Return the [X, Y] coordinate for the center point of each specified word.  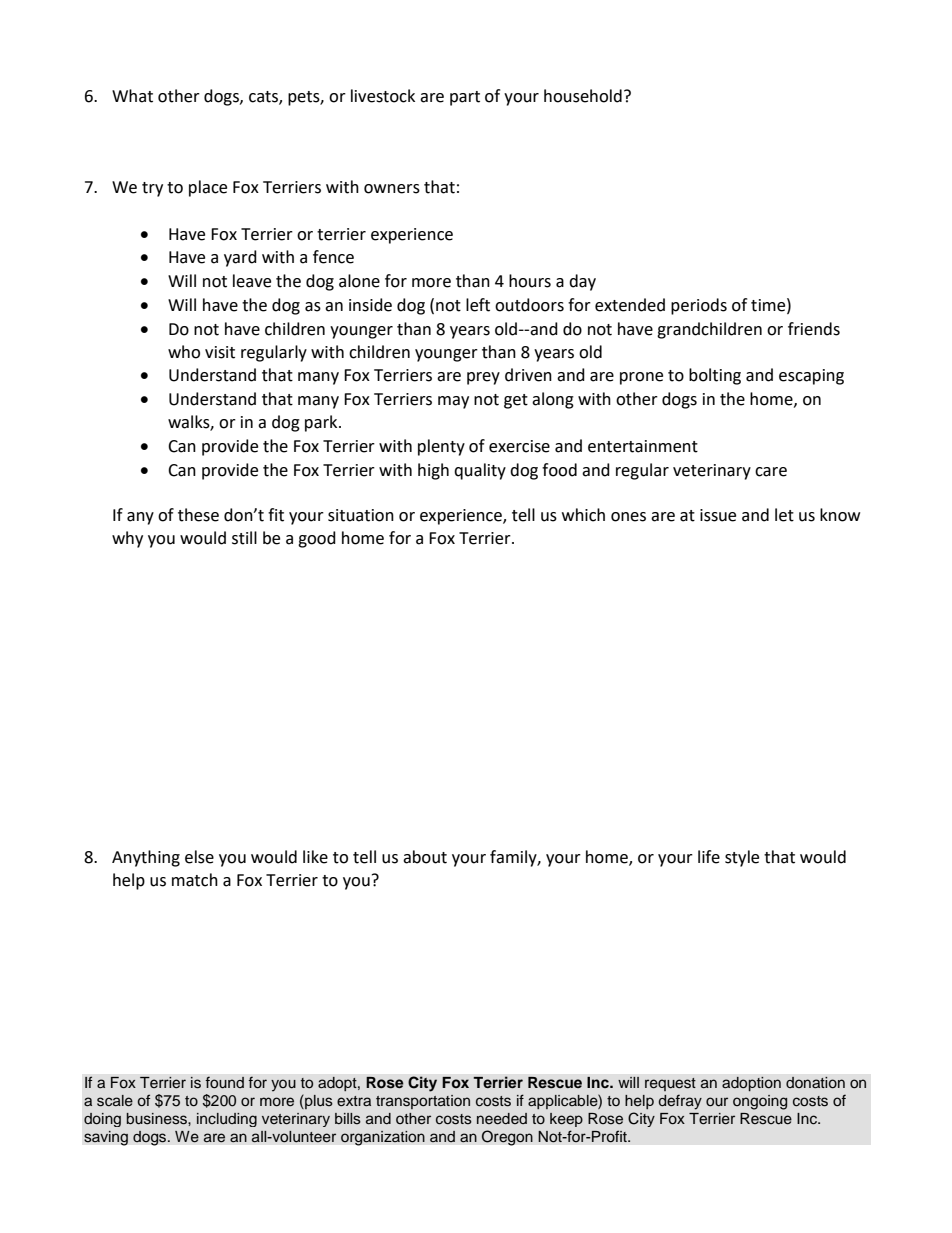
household [583, 96]
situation [361, 515]
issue [718, 515]
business [158, 1119]
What [132, 96]
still [244, 538]
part [465, 98]
